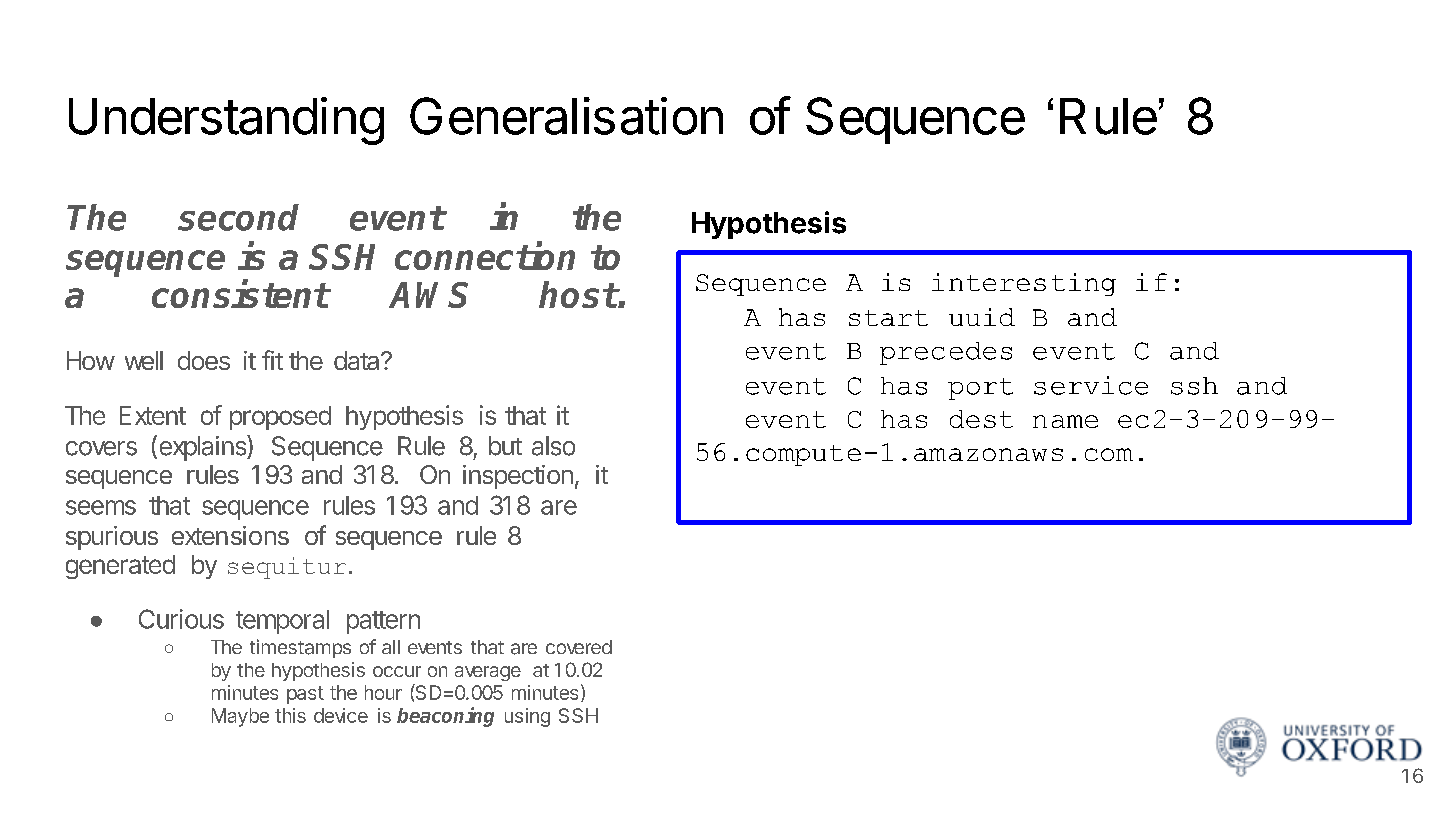  Describe the element at coordinates (566, 116) in the page. I see `Generalisation` at that location.
